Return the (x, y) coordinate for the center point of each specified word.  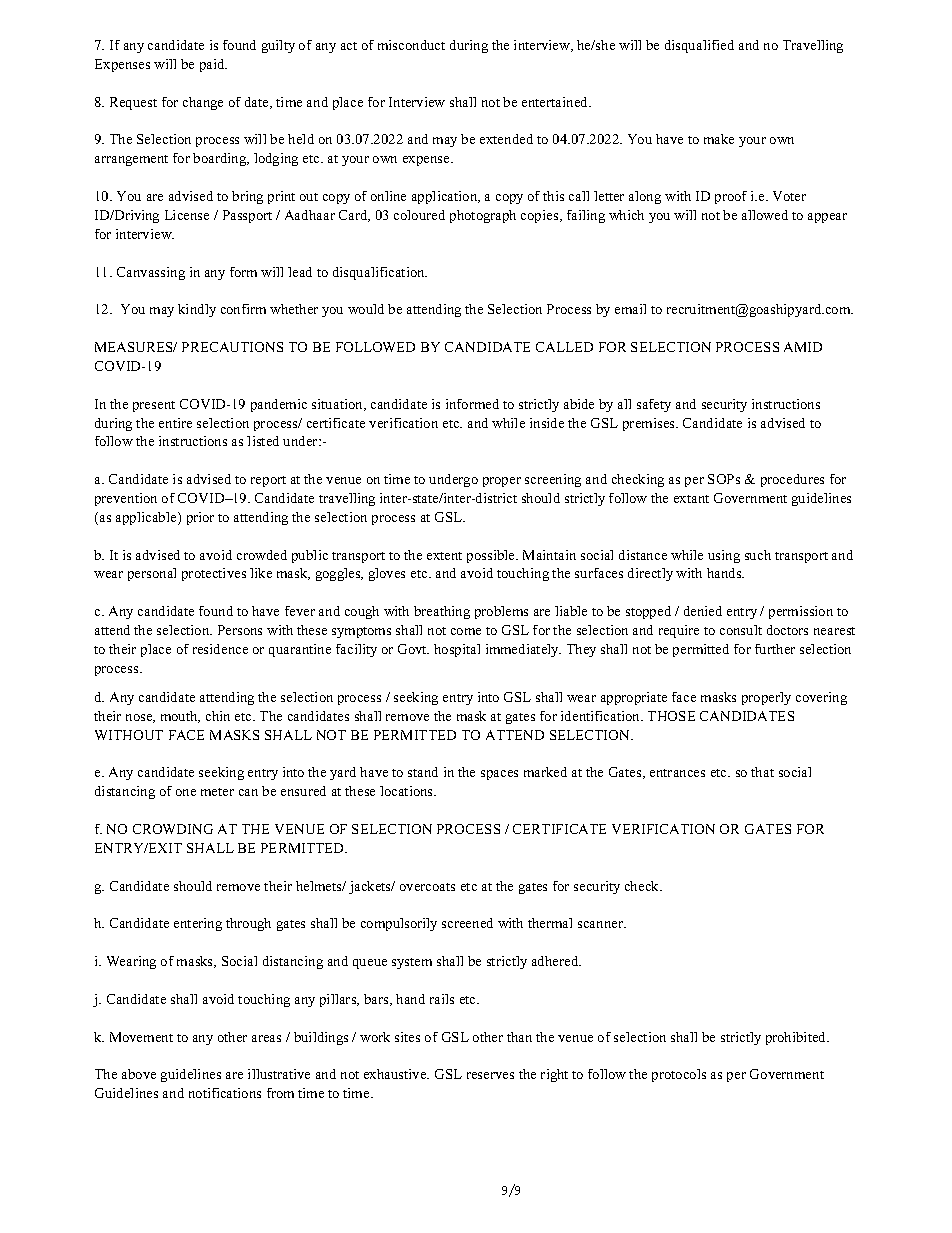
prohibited (797, 1038)
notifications (225, 1093)
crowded (262, 555)
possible (492, 556)
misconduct (411, 45)
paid (213, 65)
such (758, 555)
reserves (490, 1075)
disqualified (699, 46)
